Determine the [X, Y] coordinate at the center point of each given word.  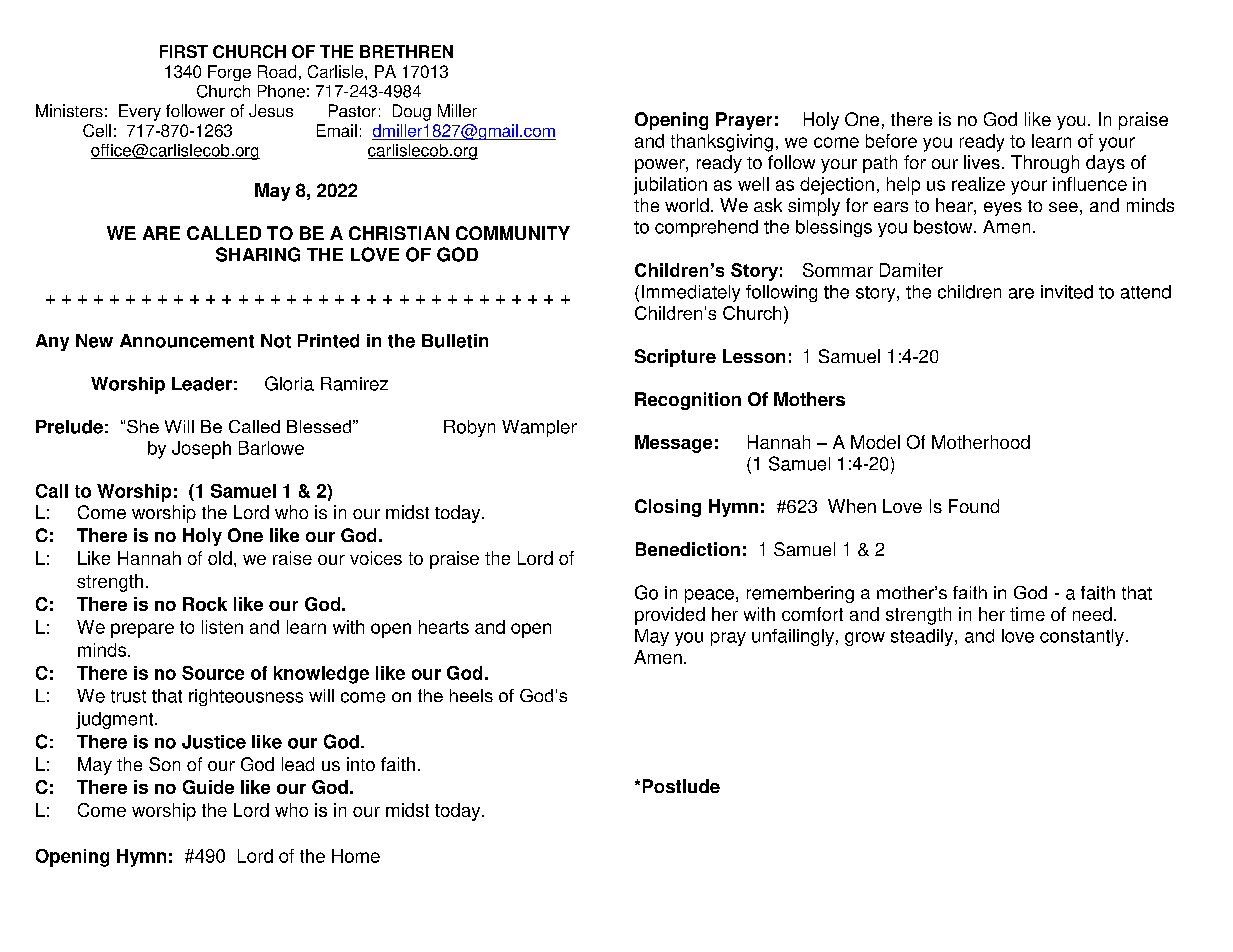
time [1027, 614]
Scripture [675, 358]
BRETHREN [406, 51]
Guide [208, 787]
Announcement [187, 341]
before [891, 141]
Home [356, 856]
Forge [229, 73]
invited [1067, 292]
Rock [205, 604]
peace [709, 596]
